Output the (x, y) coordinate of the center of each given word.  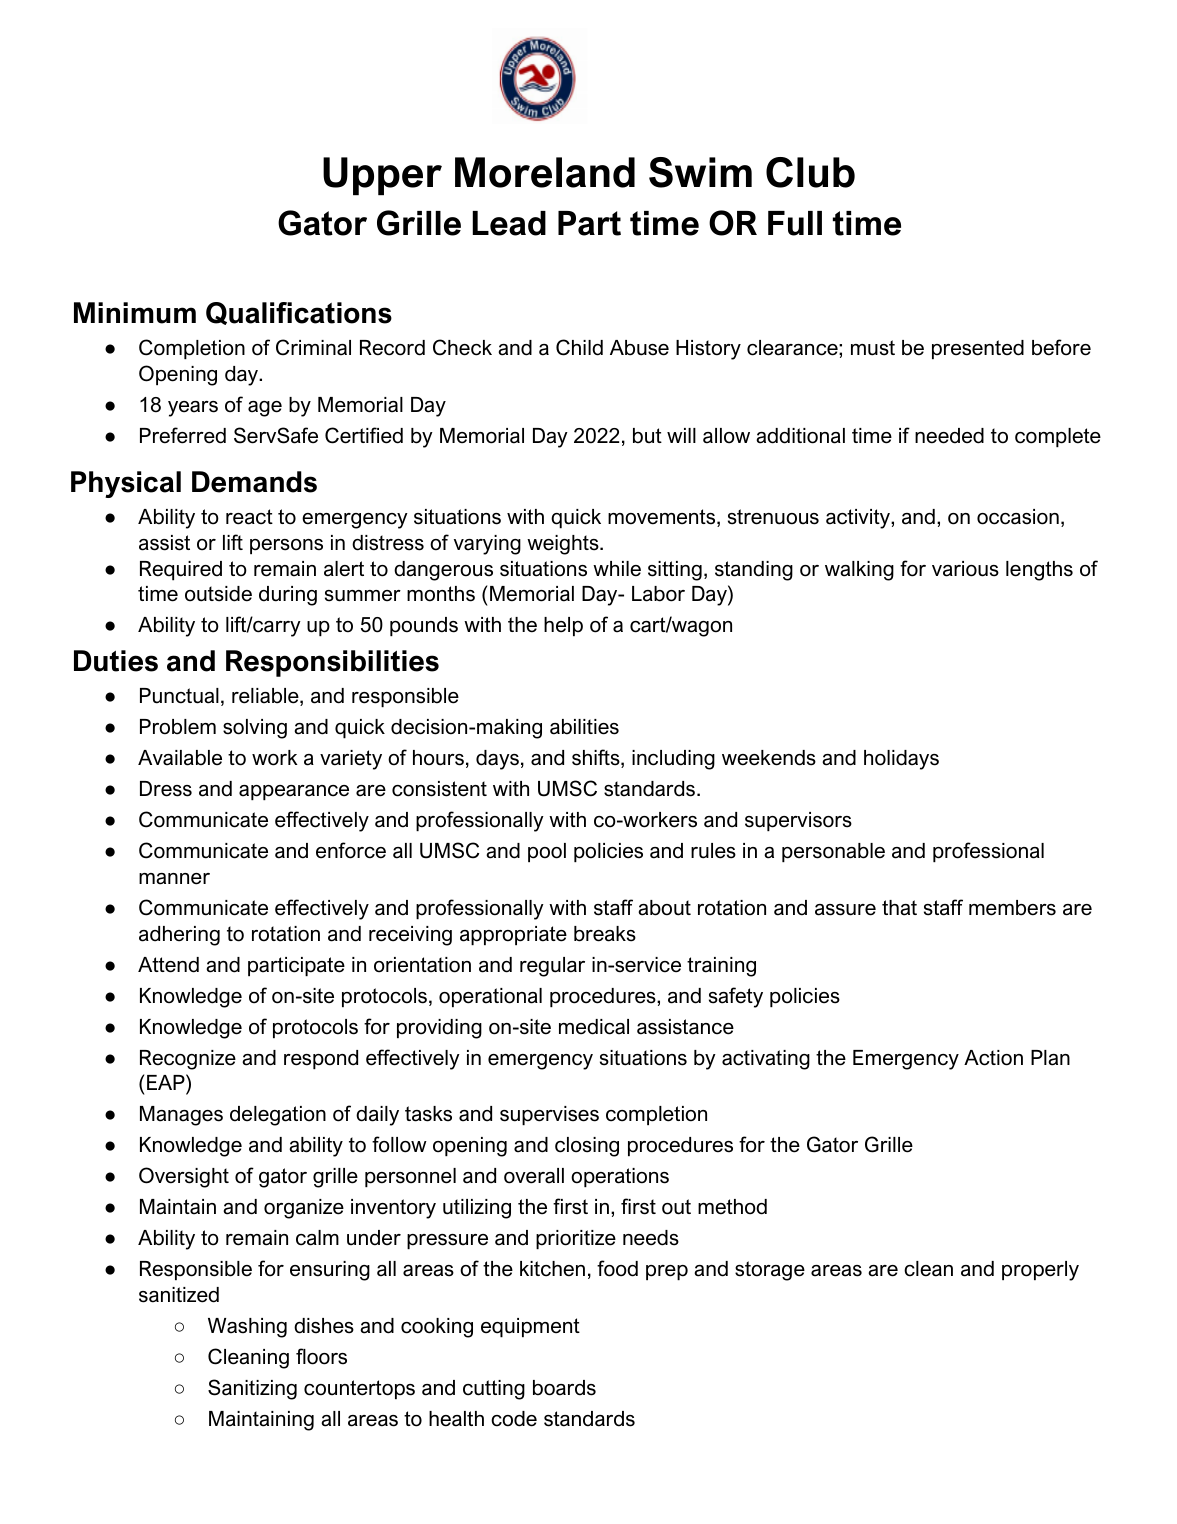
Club (810, 172)
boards (564, 1388)
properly (1040, 1271)
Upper (382, 176)
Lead (509, 223)
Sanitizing (252, 1389)
